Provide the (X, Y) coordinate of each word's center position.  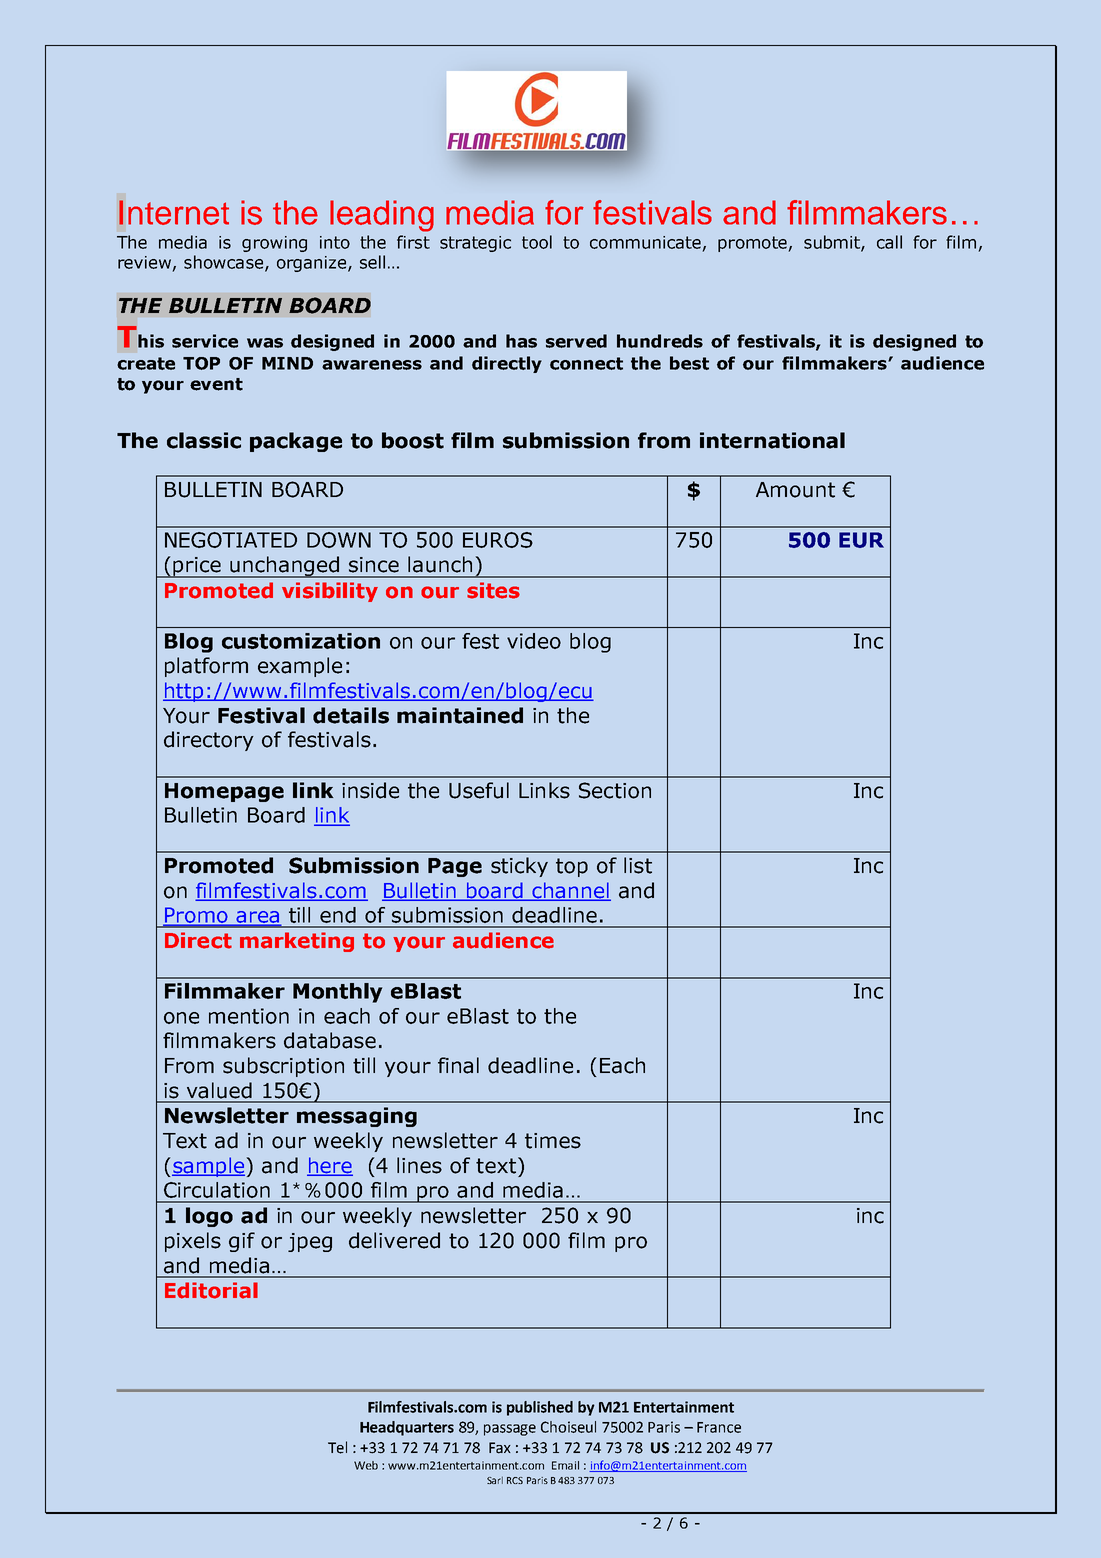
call (889, 242)
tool (537, 242)
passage (510, 1430)
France (719, 1427)
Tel (337, 1447)
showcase (225, 263)
